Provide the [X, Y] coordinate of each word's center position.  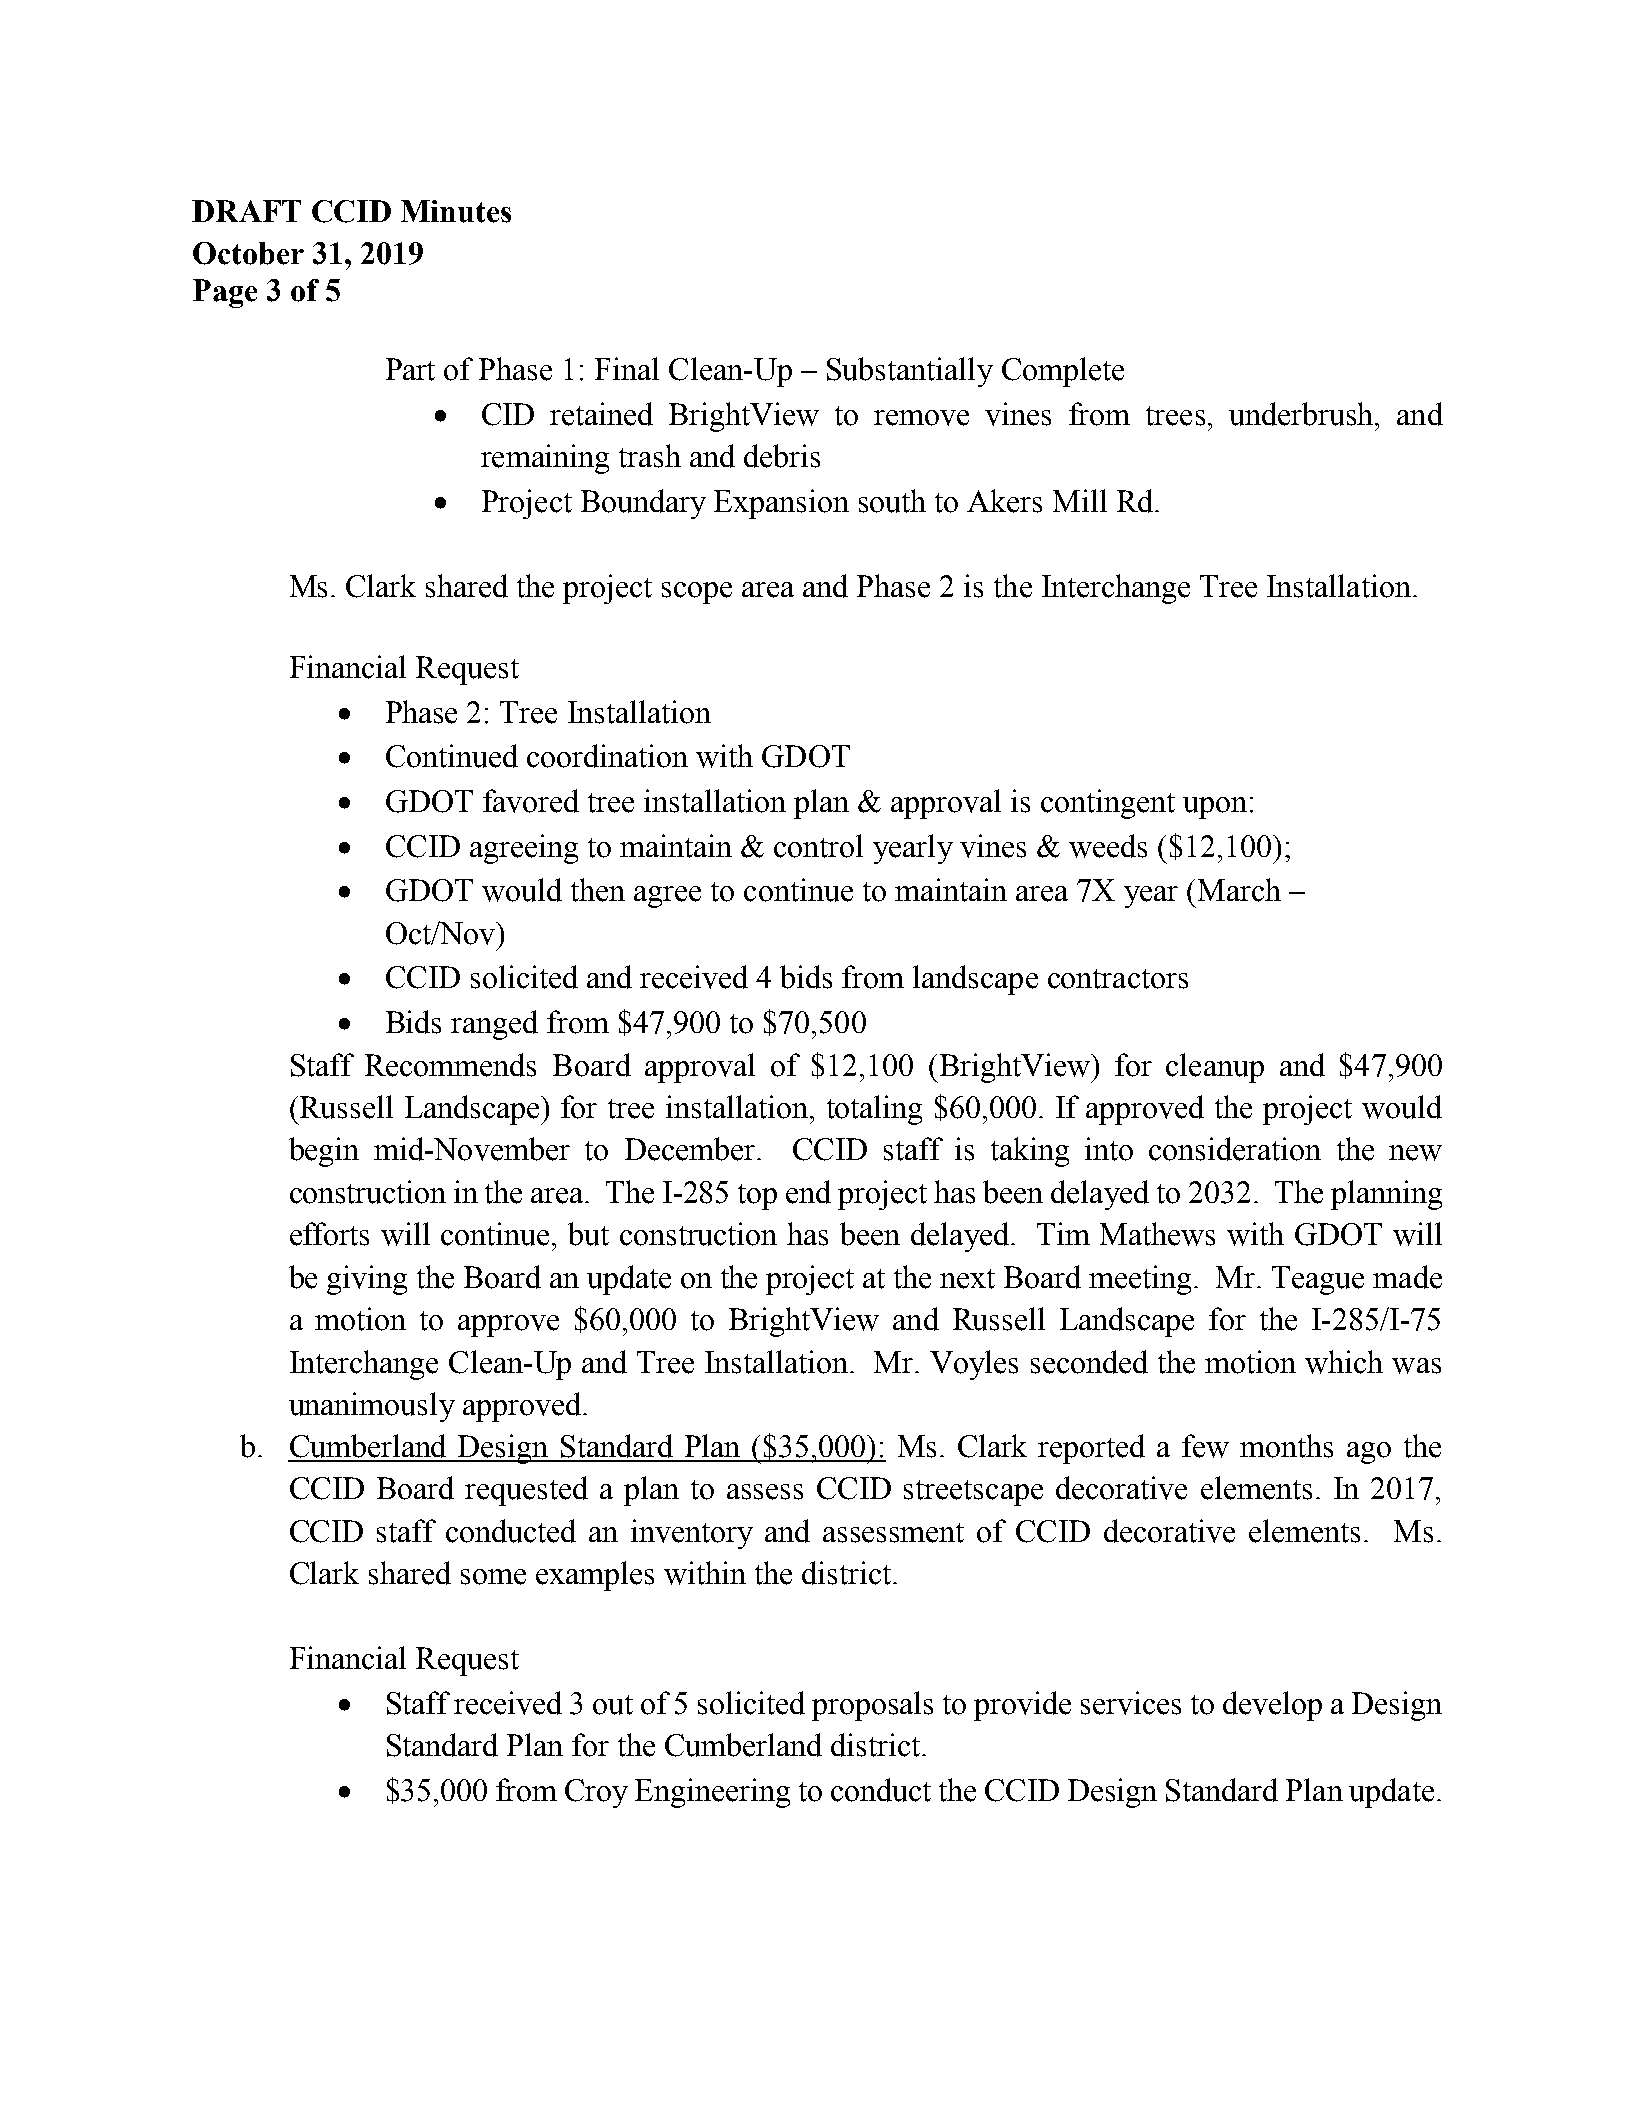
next [967, 1279]
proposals [872, 1706]
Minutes [456, 211]
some [493, 1577]
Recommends [450, 1065]
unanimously [372, 1407]
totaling [874, 1110]
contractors [1118, 979]
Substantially [910, 372]
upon [1215, 808]
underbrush [1301, 414]
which [1344, 1362]
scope [697, 593]
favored [531, 801]
